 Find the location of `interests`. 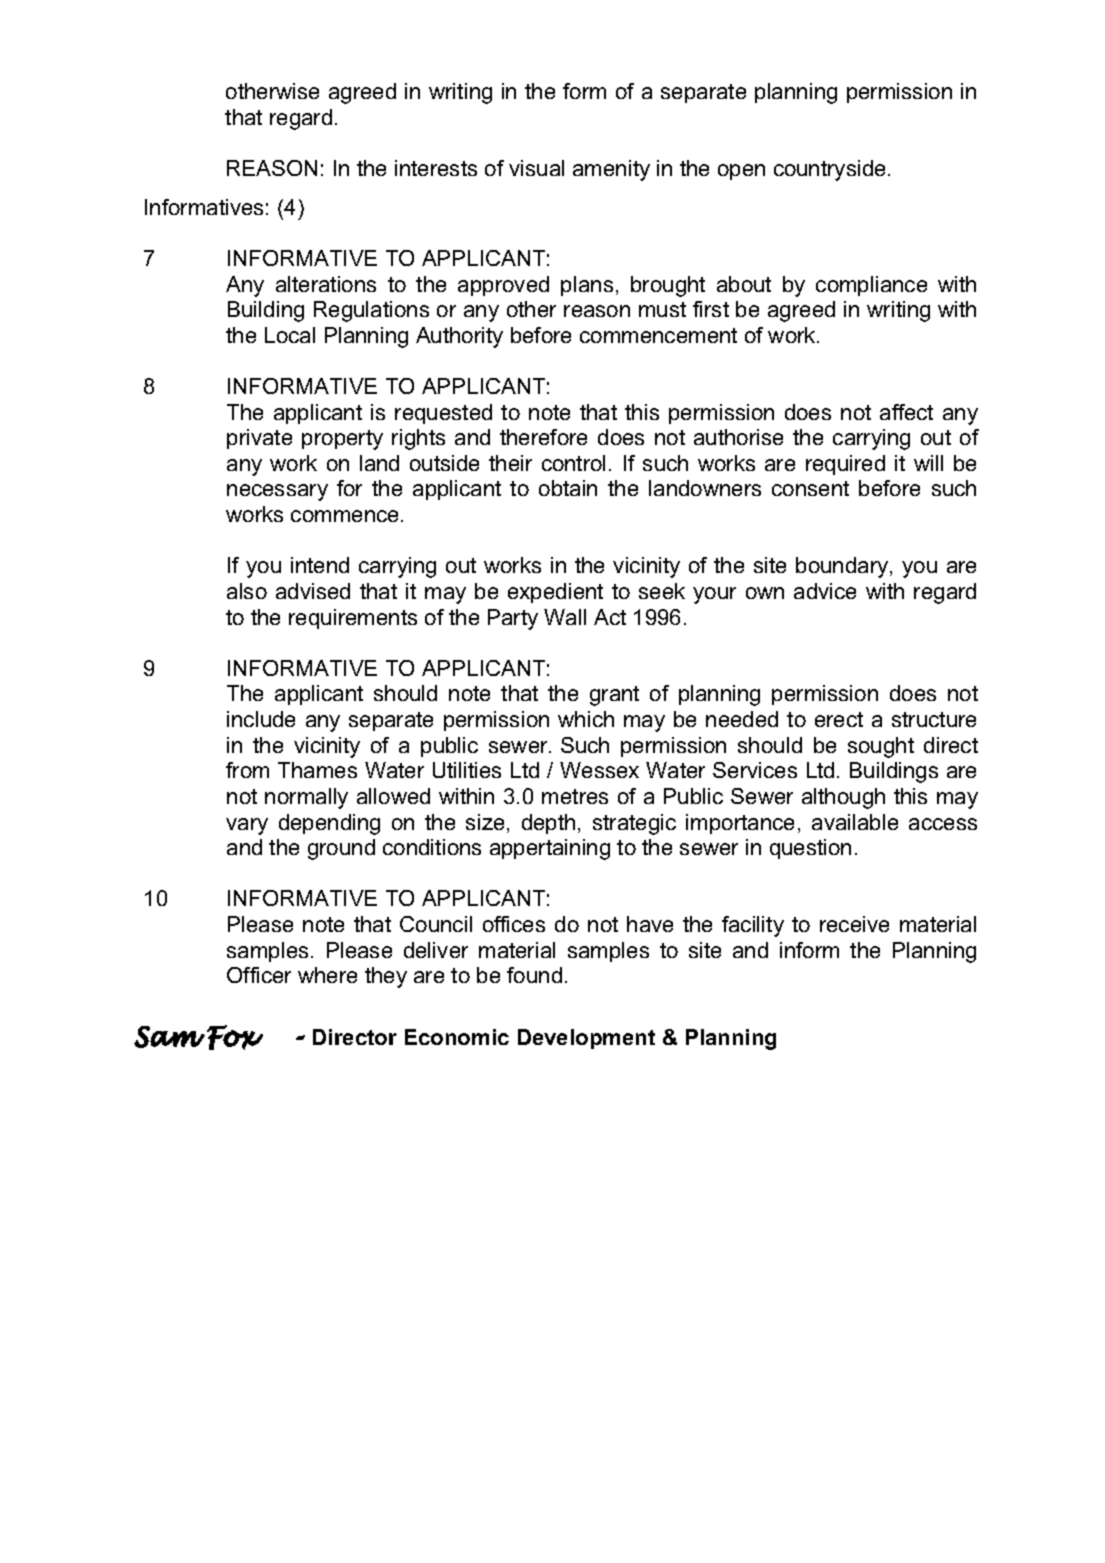

interests is located at coordinates (436, 168).
